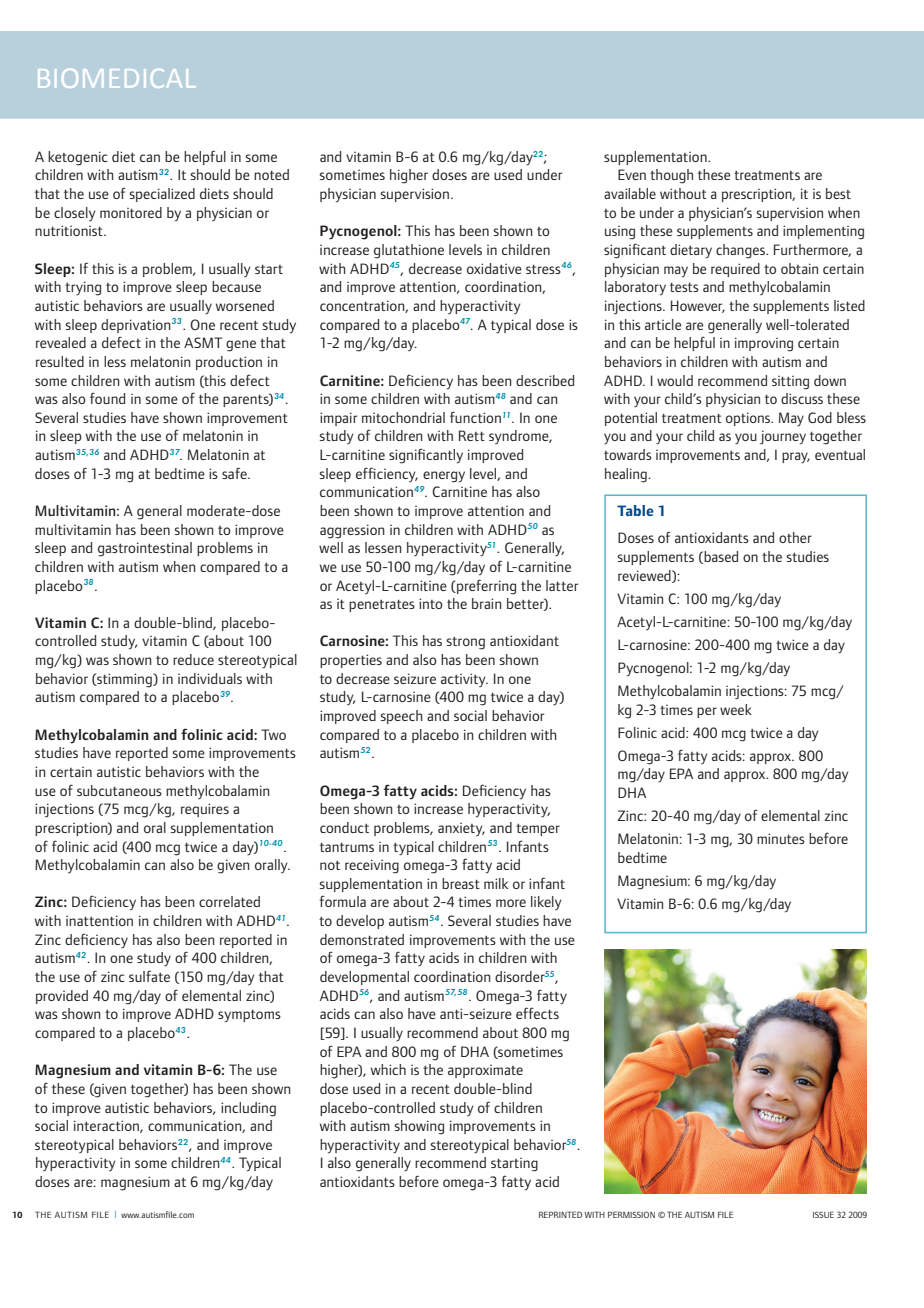 The width and height of the page is (924, 1308). Describe the element at coordinates (409, 251) in the page. I see `glutathione` at that location.
